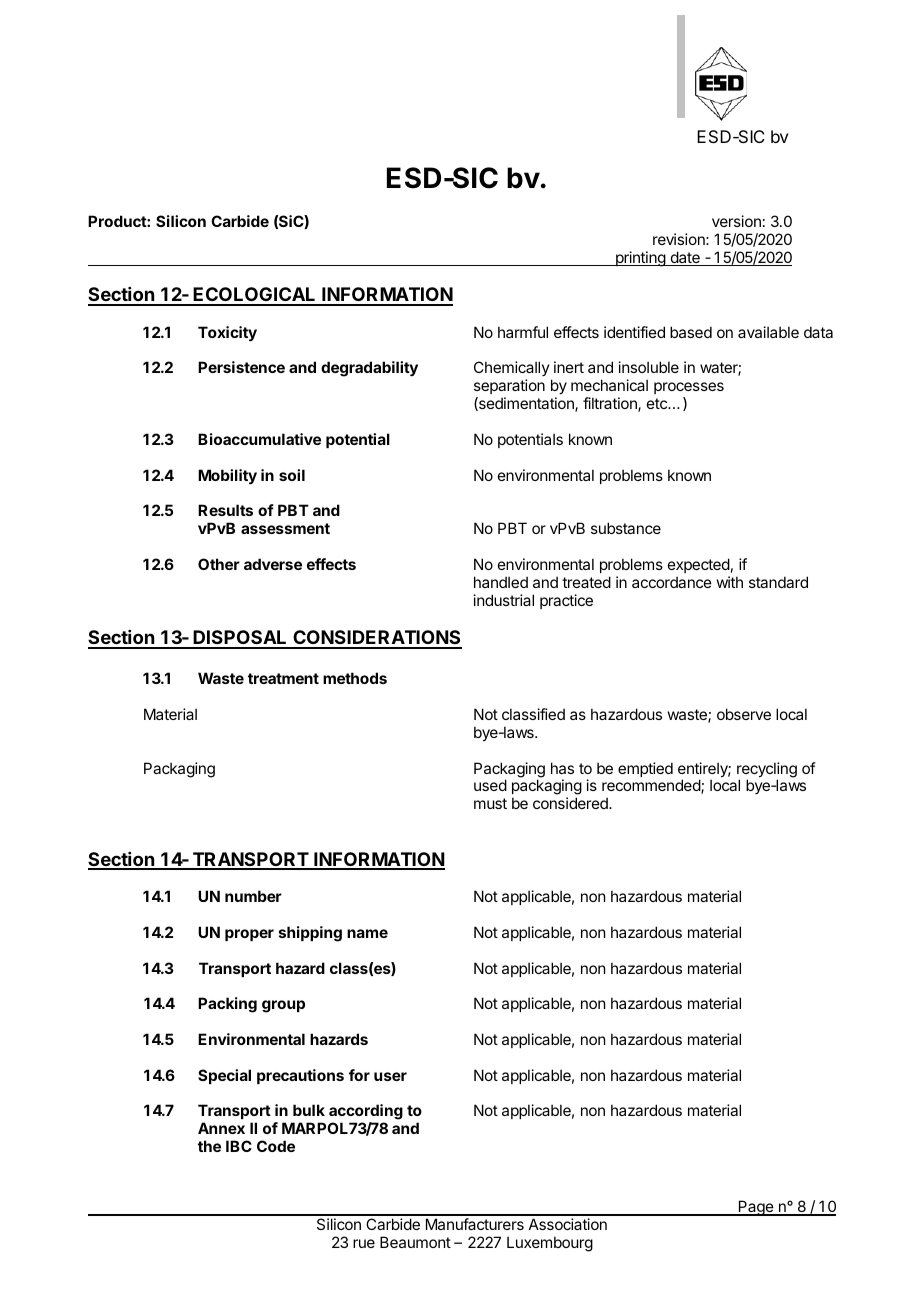 The image size is (924, 1308). What do you see at coordinates (523, 332) in the document?
I see `harmful` at bounding box center [523, 332].
